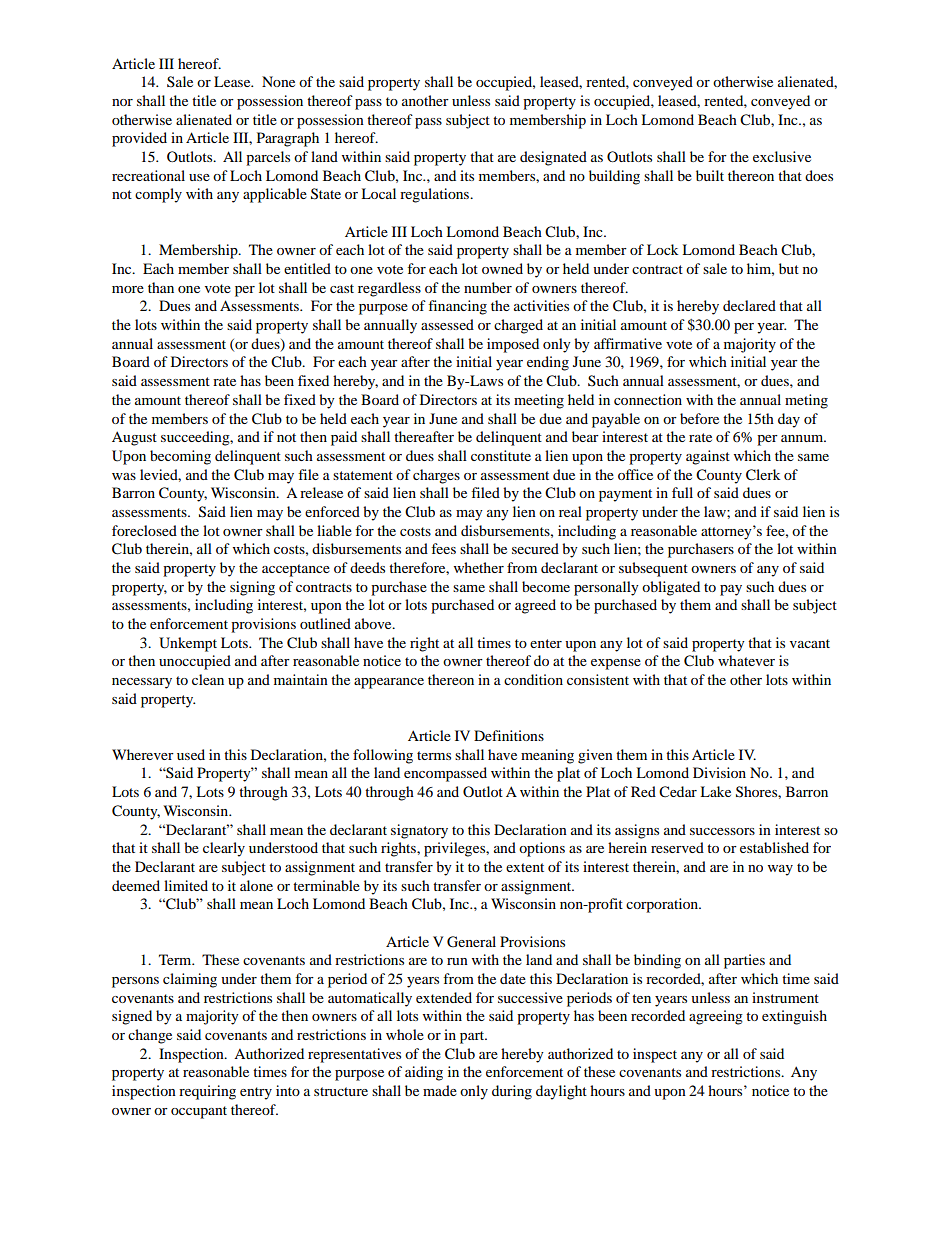 The image size is (952, 1233). I want to click on Division, so click(719, 772).
